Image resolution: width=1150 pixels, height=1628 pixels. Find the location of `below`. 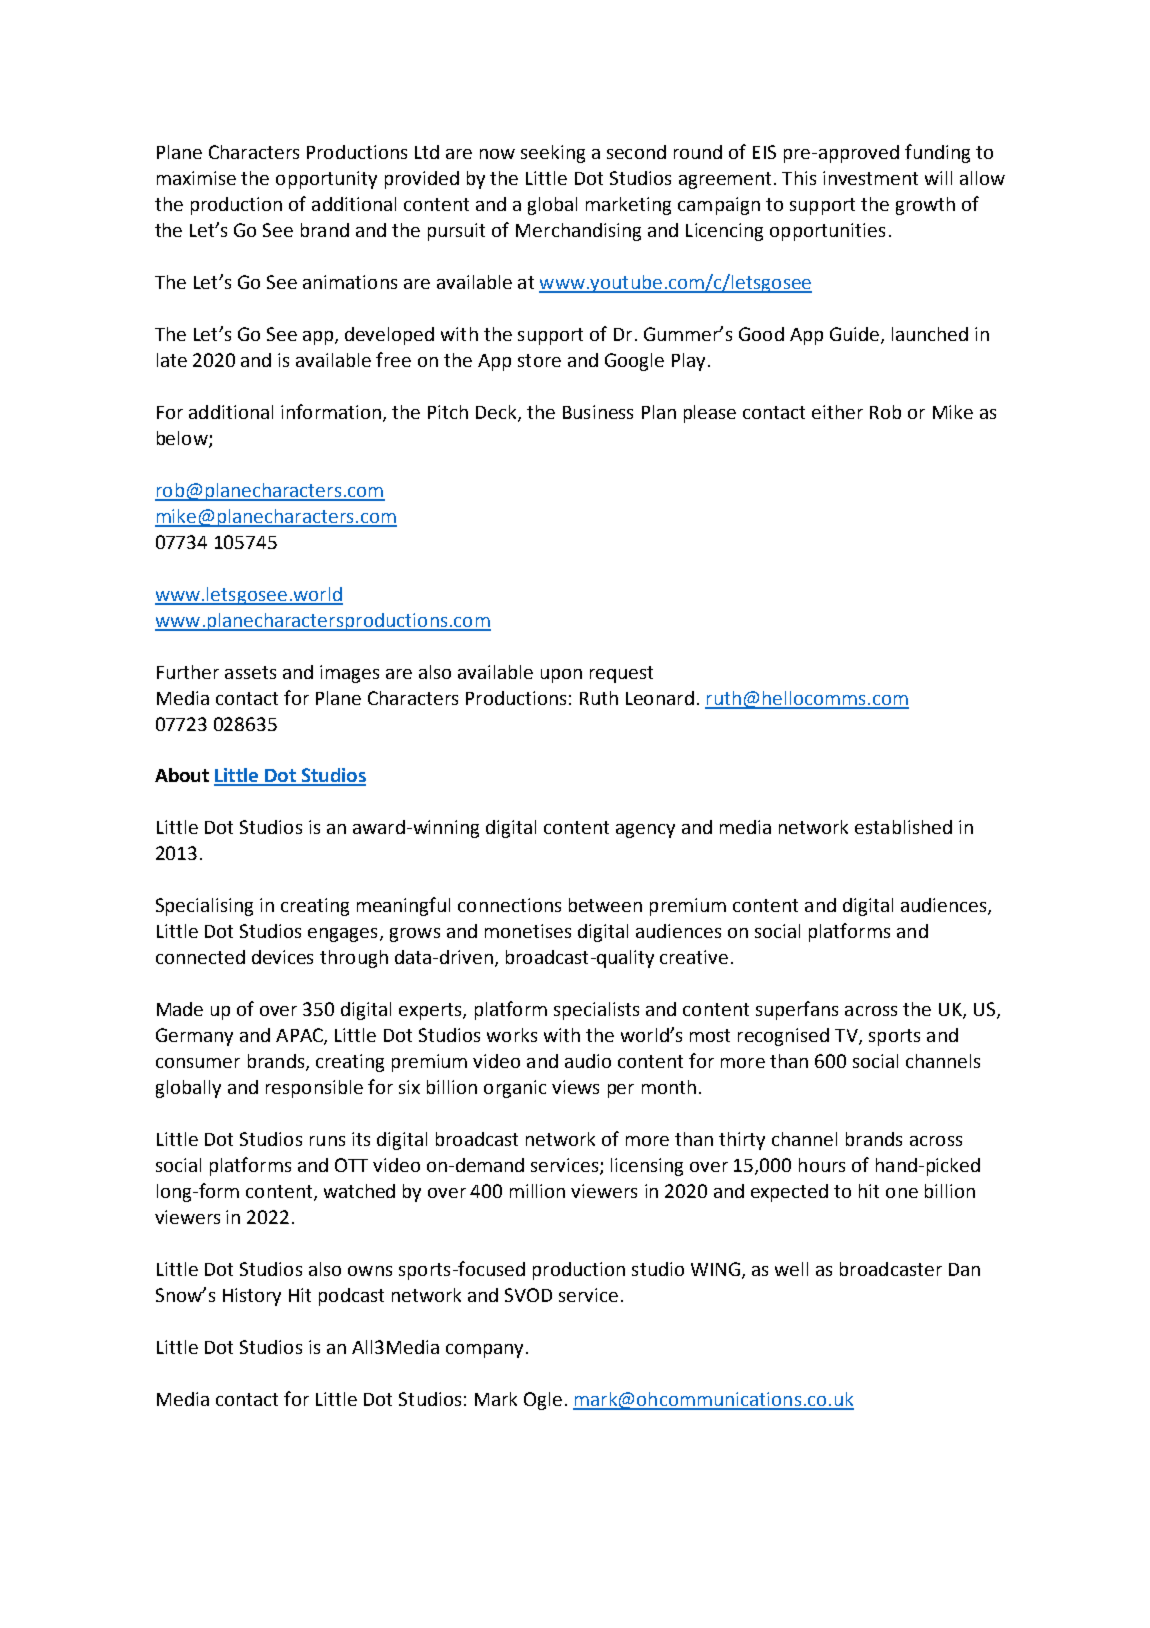

below is located at coordinates (183, 439).
